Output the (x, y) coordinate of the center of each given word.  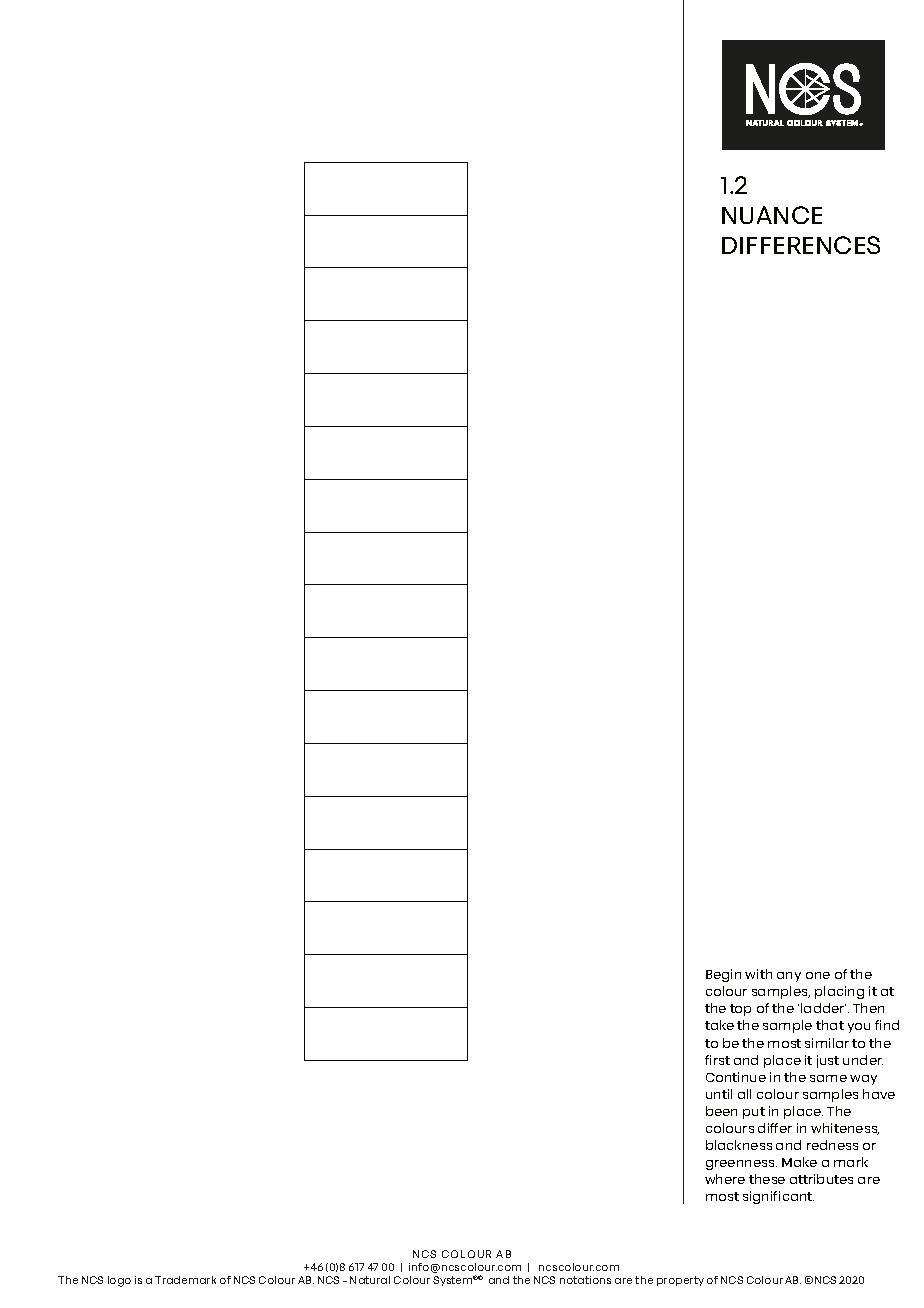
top (740, 1010)
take (719, 1025)
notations (585, 1280)
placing (839, 992)
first (717, 1060)
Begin (723, 975)
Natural (370, 1280)
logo (119, 1281)
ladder (823, 1008)
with (758, 974)
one (818, 975)
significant (778, 1197)
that (830, 1025)
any (789, 977)
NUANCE (772, 215)
